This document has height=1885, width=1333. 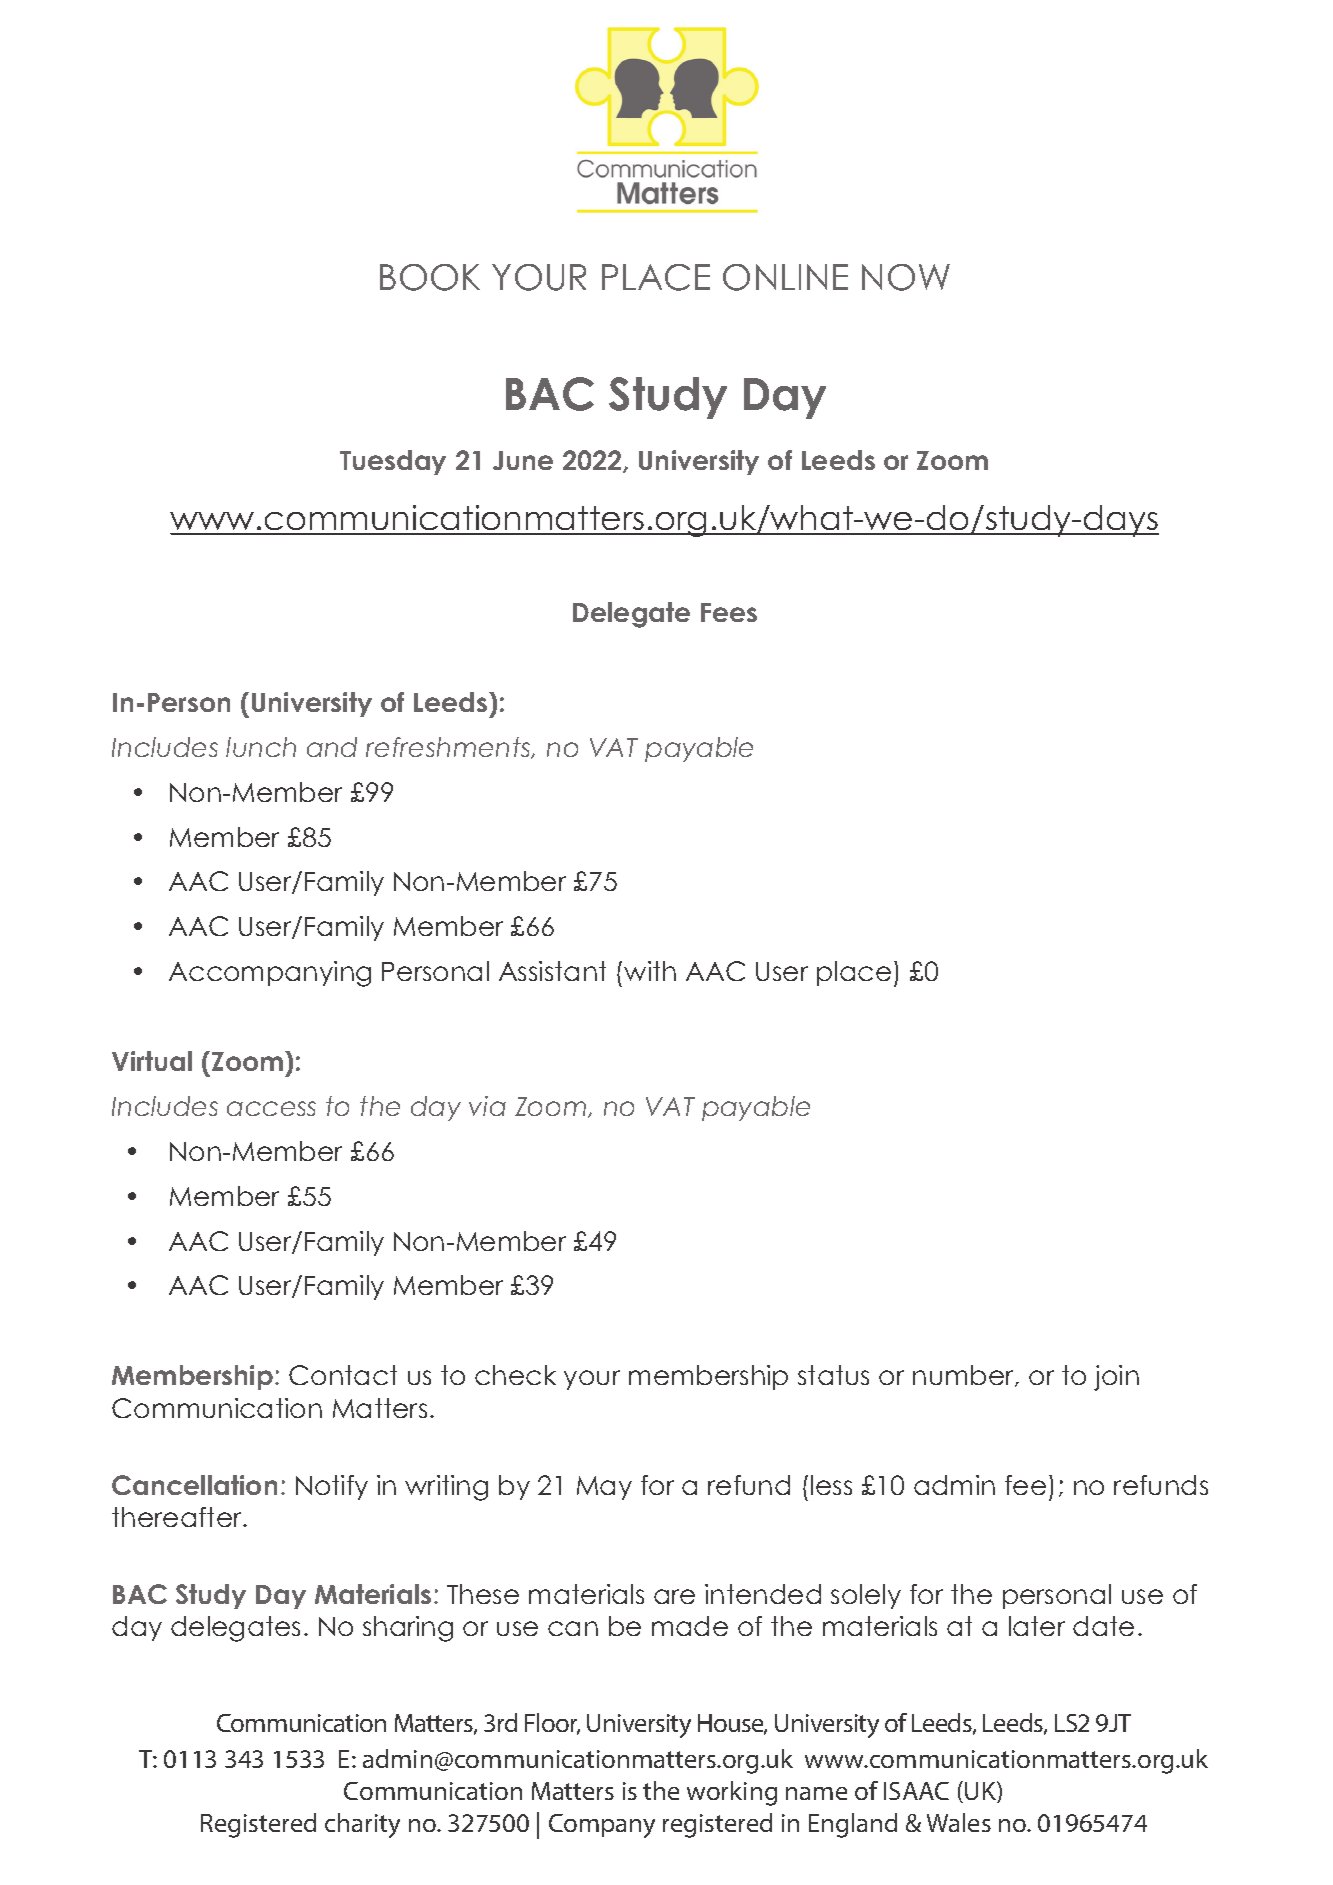 What do you see at coordinates (1116, 1378) in the document?
I see `join` at bounding box center [1116, 1378].
